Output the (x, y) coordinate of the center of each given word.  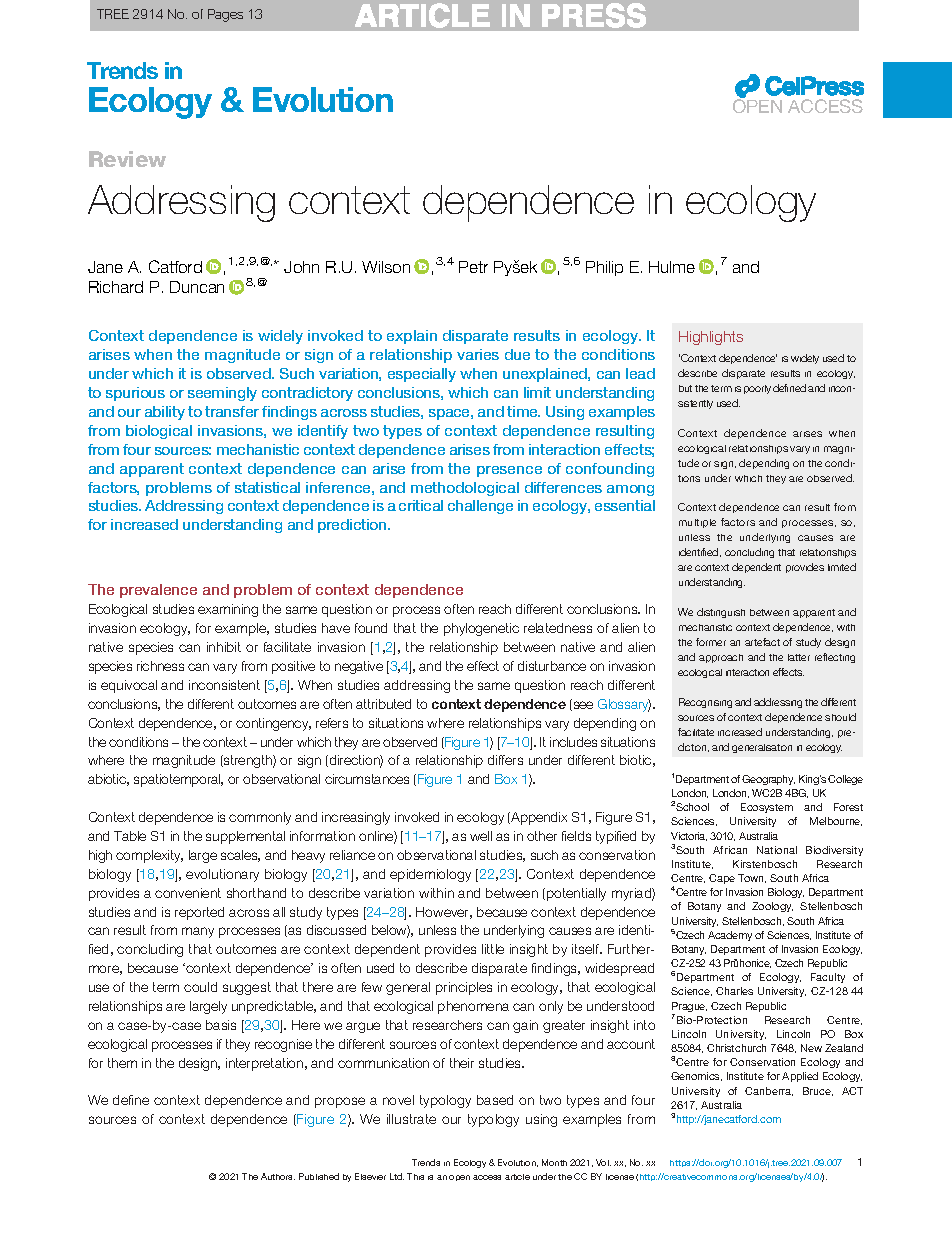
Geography (768, 780)
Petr (473, 267)
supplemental (245, 837)
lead (640, 373)
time (523, 411)
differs (505, 760)
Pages (225, 15)
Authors (278, 1176)
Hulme (672, 267)
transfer (232, 411)
